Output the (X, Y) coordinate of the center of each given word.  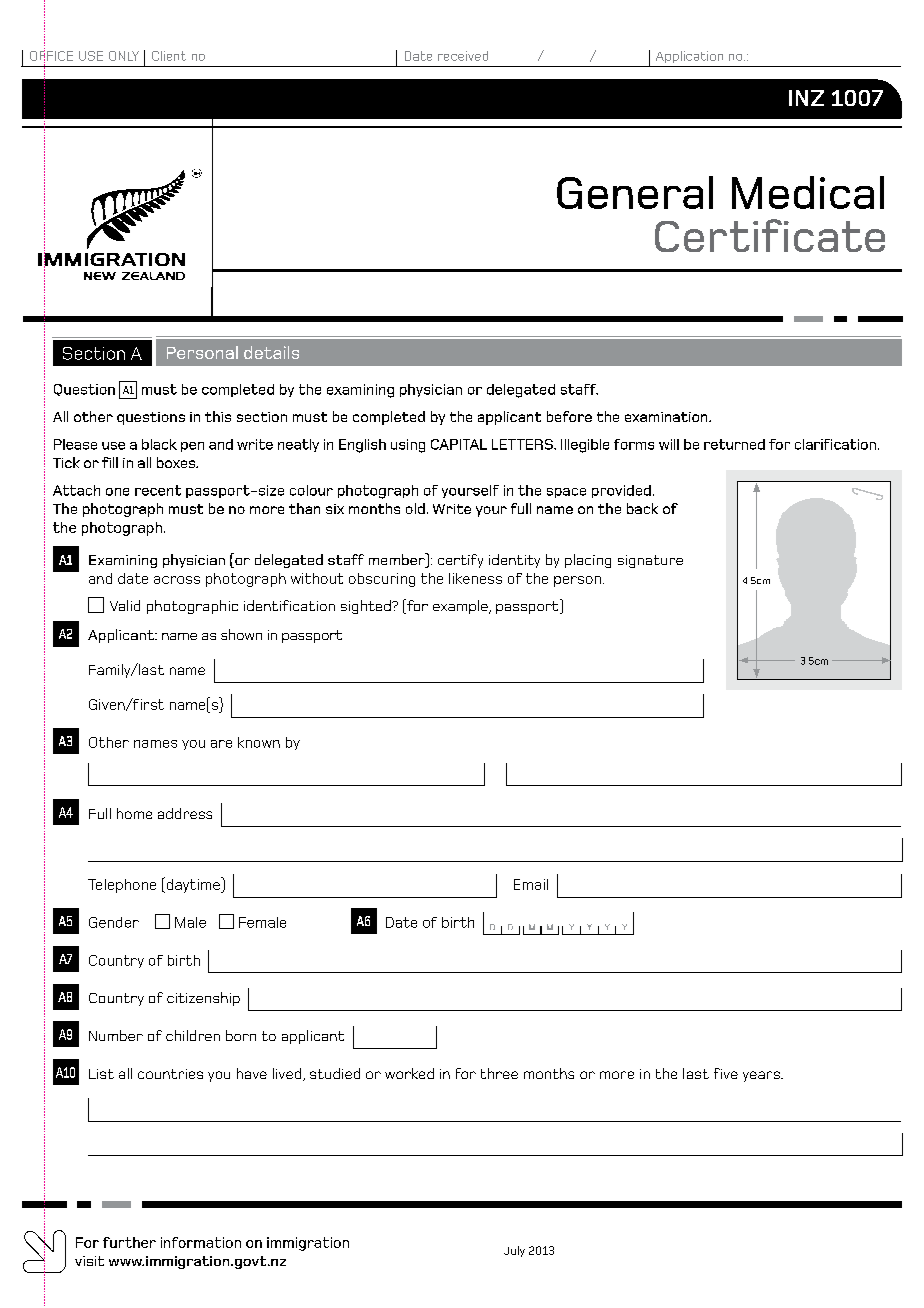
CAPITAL (459, 444)
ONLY (124, 56)
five (726, 1073)
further (129, 1242)
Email (531, 884)
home (134, 813)
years (762, 1076)
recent (158, 490)
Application (689, 57)
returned (734, 444)
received (463, 56)
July (514, 1251)
